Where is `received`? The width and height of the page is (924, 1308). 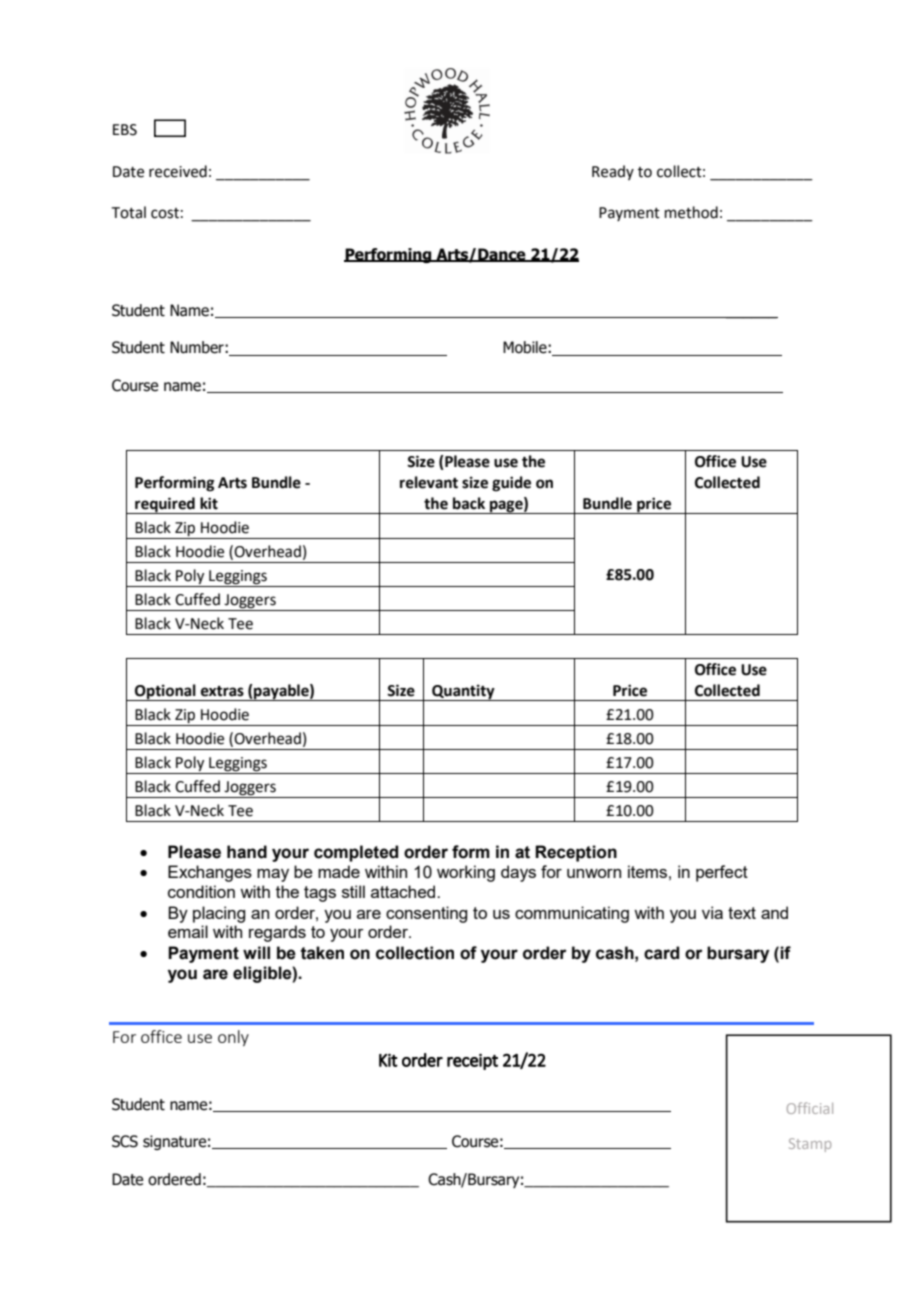
received is located at coordinates (178, 171).
